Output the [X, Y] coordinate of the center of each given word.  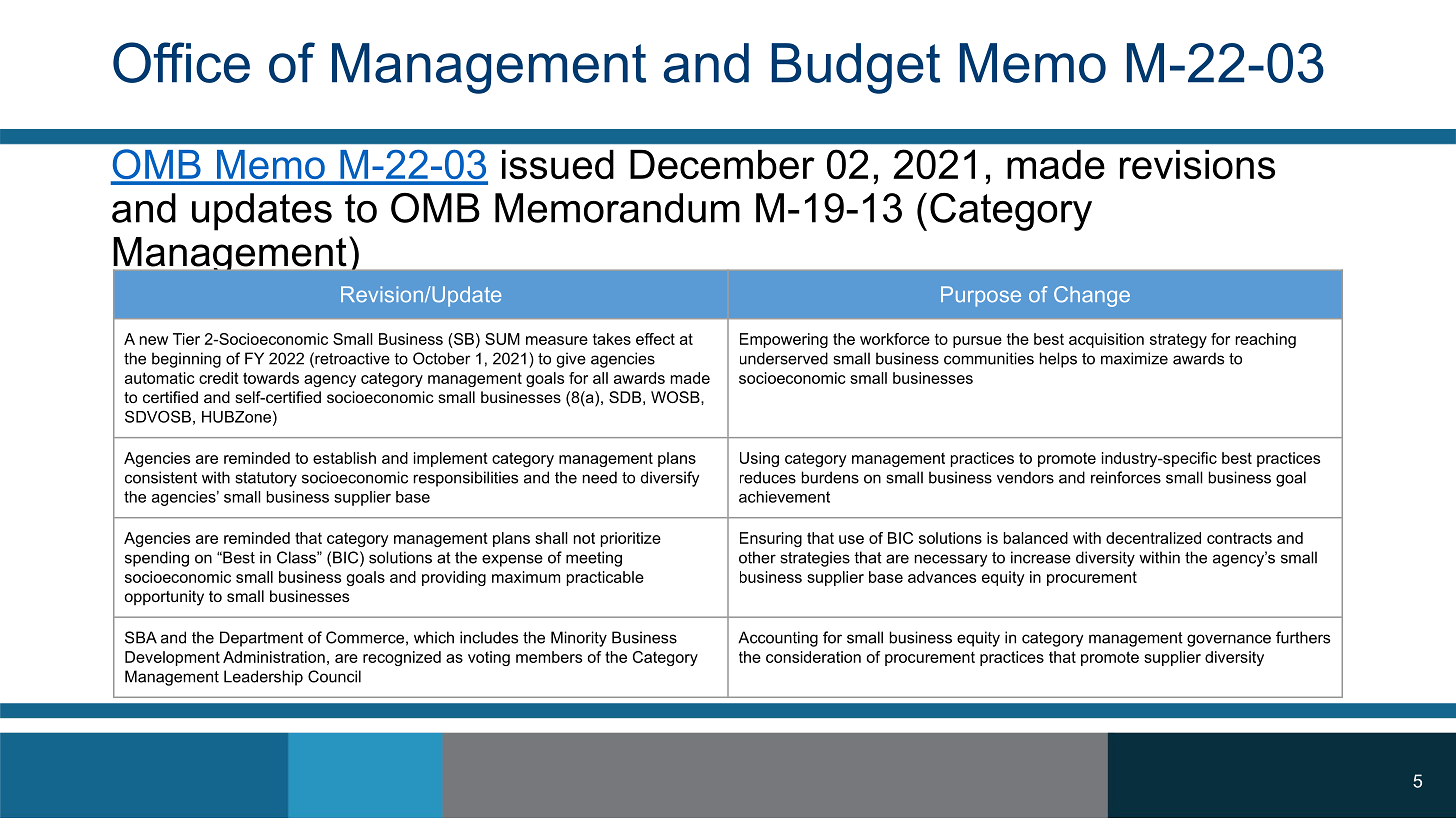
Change [1092, 296]
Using [759, 459]
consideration [813, 657]
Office [181, 62]
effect [655, 339]
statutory [266, 479]
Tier [186, 339]
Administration [274, 657]
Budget [855, 68]
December [722, 164]
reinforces [1126, 477]
